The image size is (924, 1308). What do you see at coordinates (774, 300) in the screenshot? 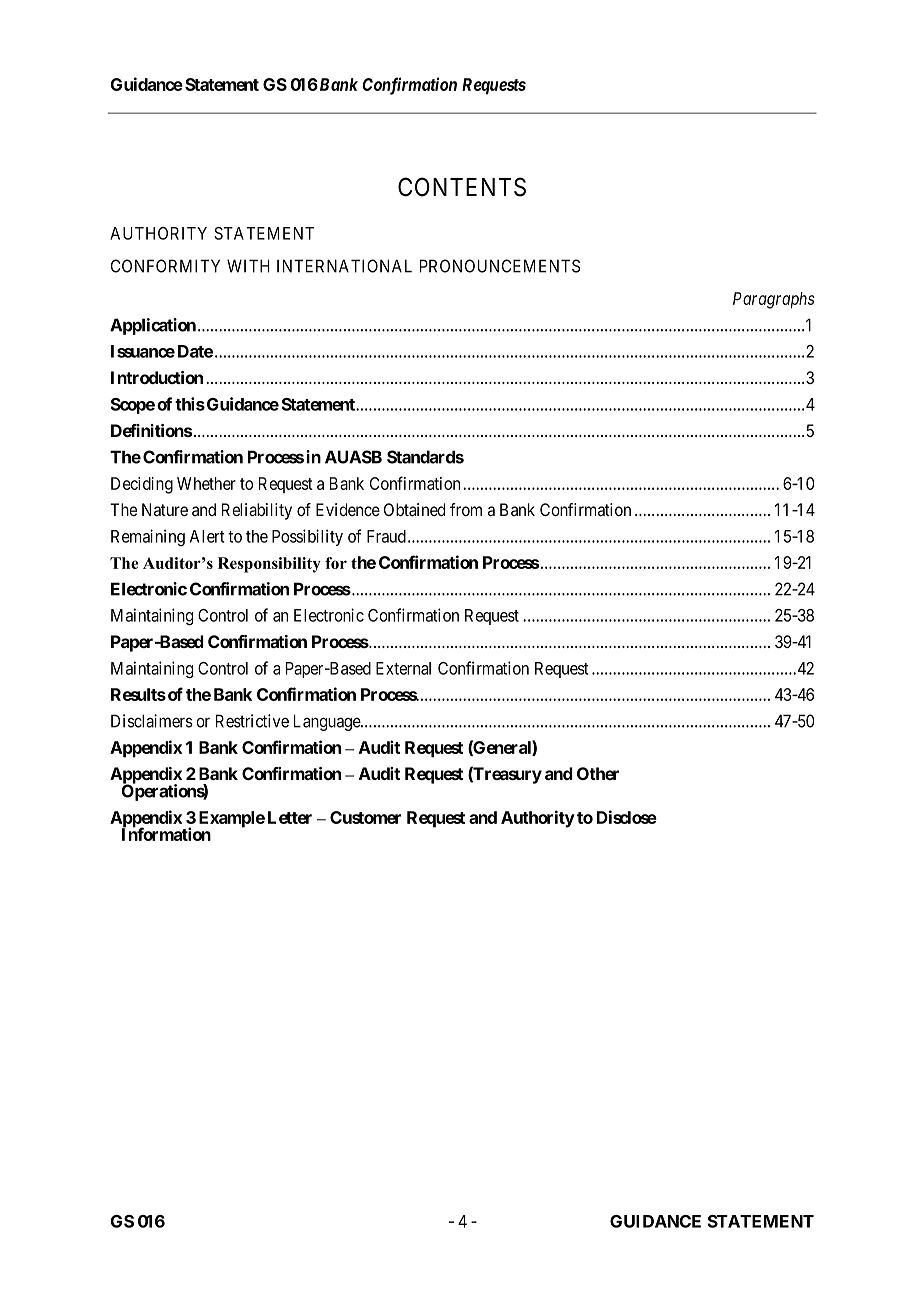
I see `Paragraphs` at bounding box center [774, 300].
